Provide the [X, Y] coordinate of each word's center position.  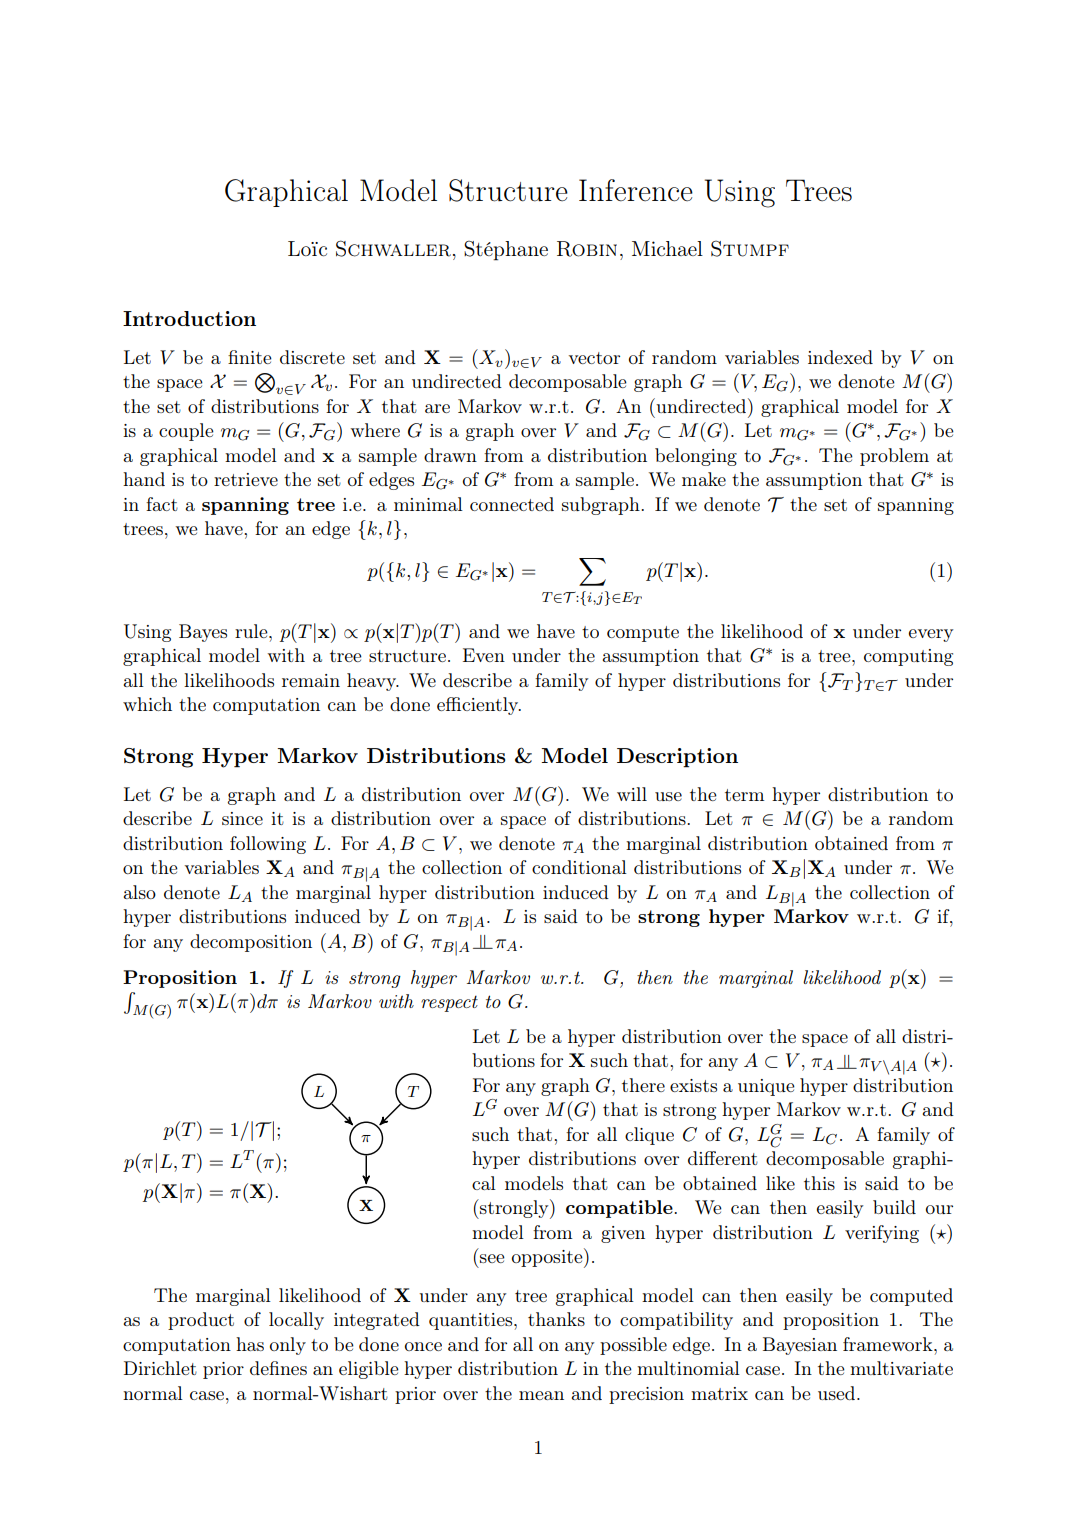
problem [894, 457]
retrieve [246, 479]
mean [541, 1395]
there [643, 1085]
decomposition [251, 943]
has [250, 1344]
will [632, 794]
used [838, 1393]
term [744, 795]
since [242, 818]
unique [766, 1087]
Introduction [189, 318]
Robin [587, 249]
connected [512, 504]
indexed [840, 357]
